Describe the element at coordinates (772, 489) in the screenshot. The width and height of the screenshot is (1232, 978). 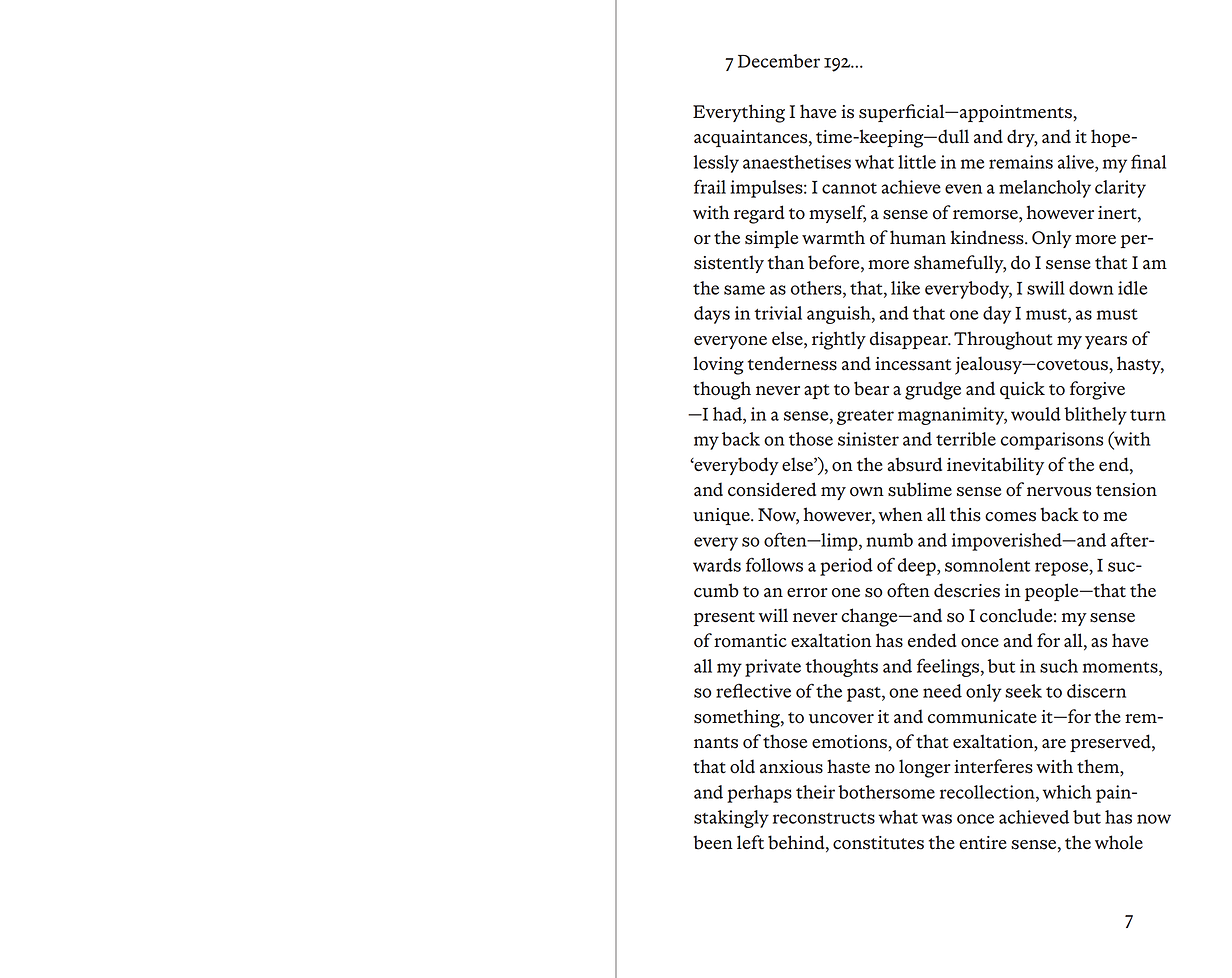
I see `considered` at that location.
